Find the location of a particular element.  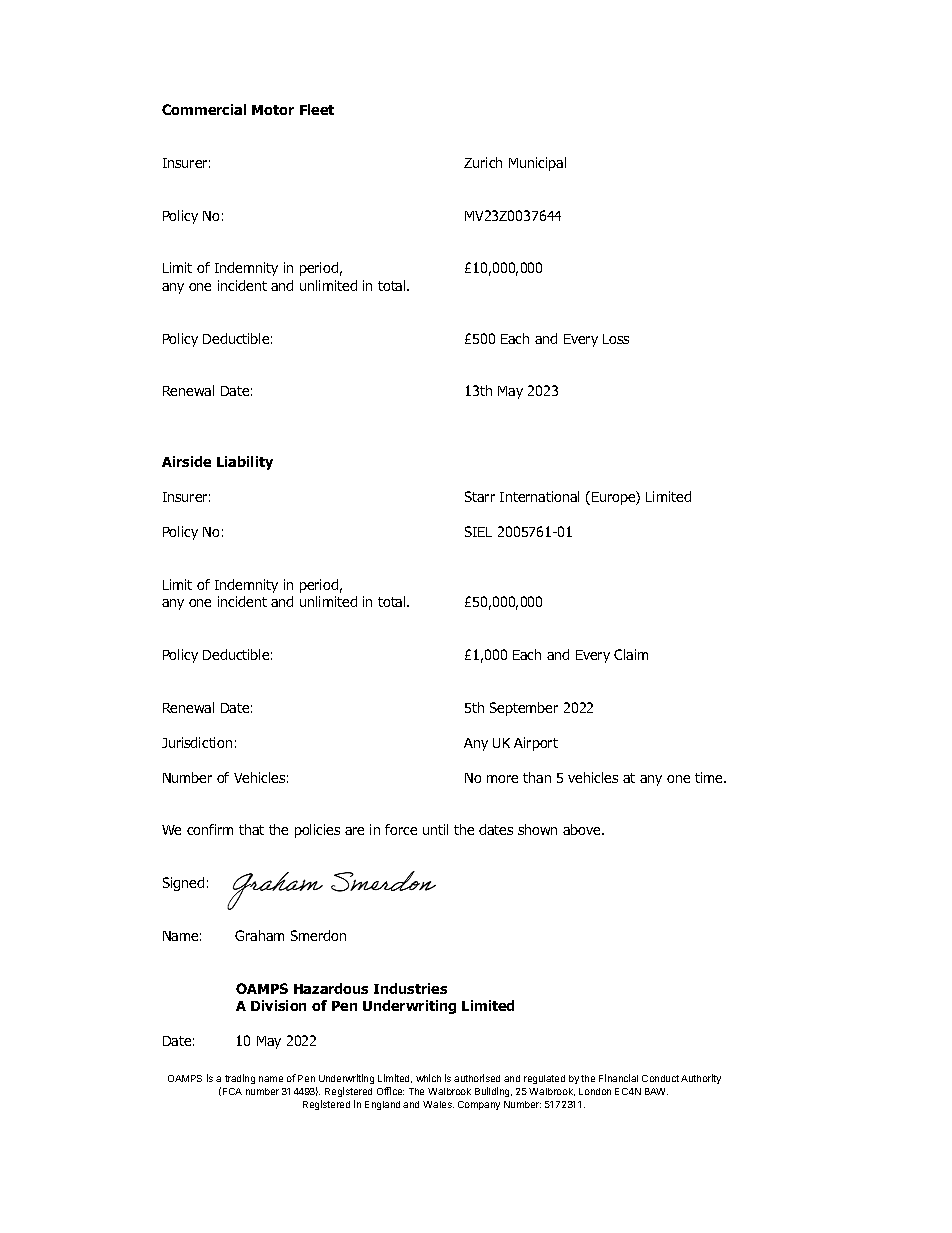

Loss is located at coordinates (616, 339).
